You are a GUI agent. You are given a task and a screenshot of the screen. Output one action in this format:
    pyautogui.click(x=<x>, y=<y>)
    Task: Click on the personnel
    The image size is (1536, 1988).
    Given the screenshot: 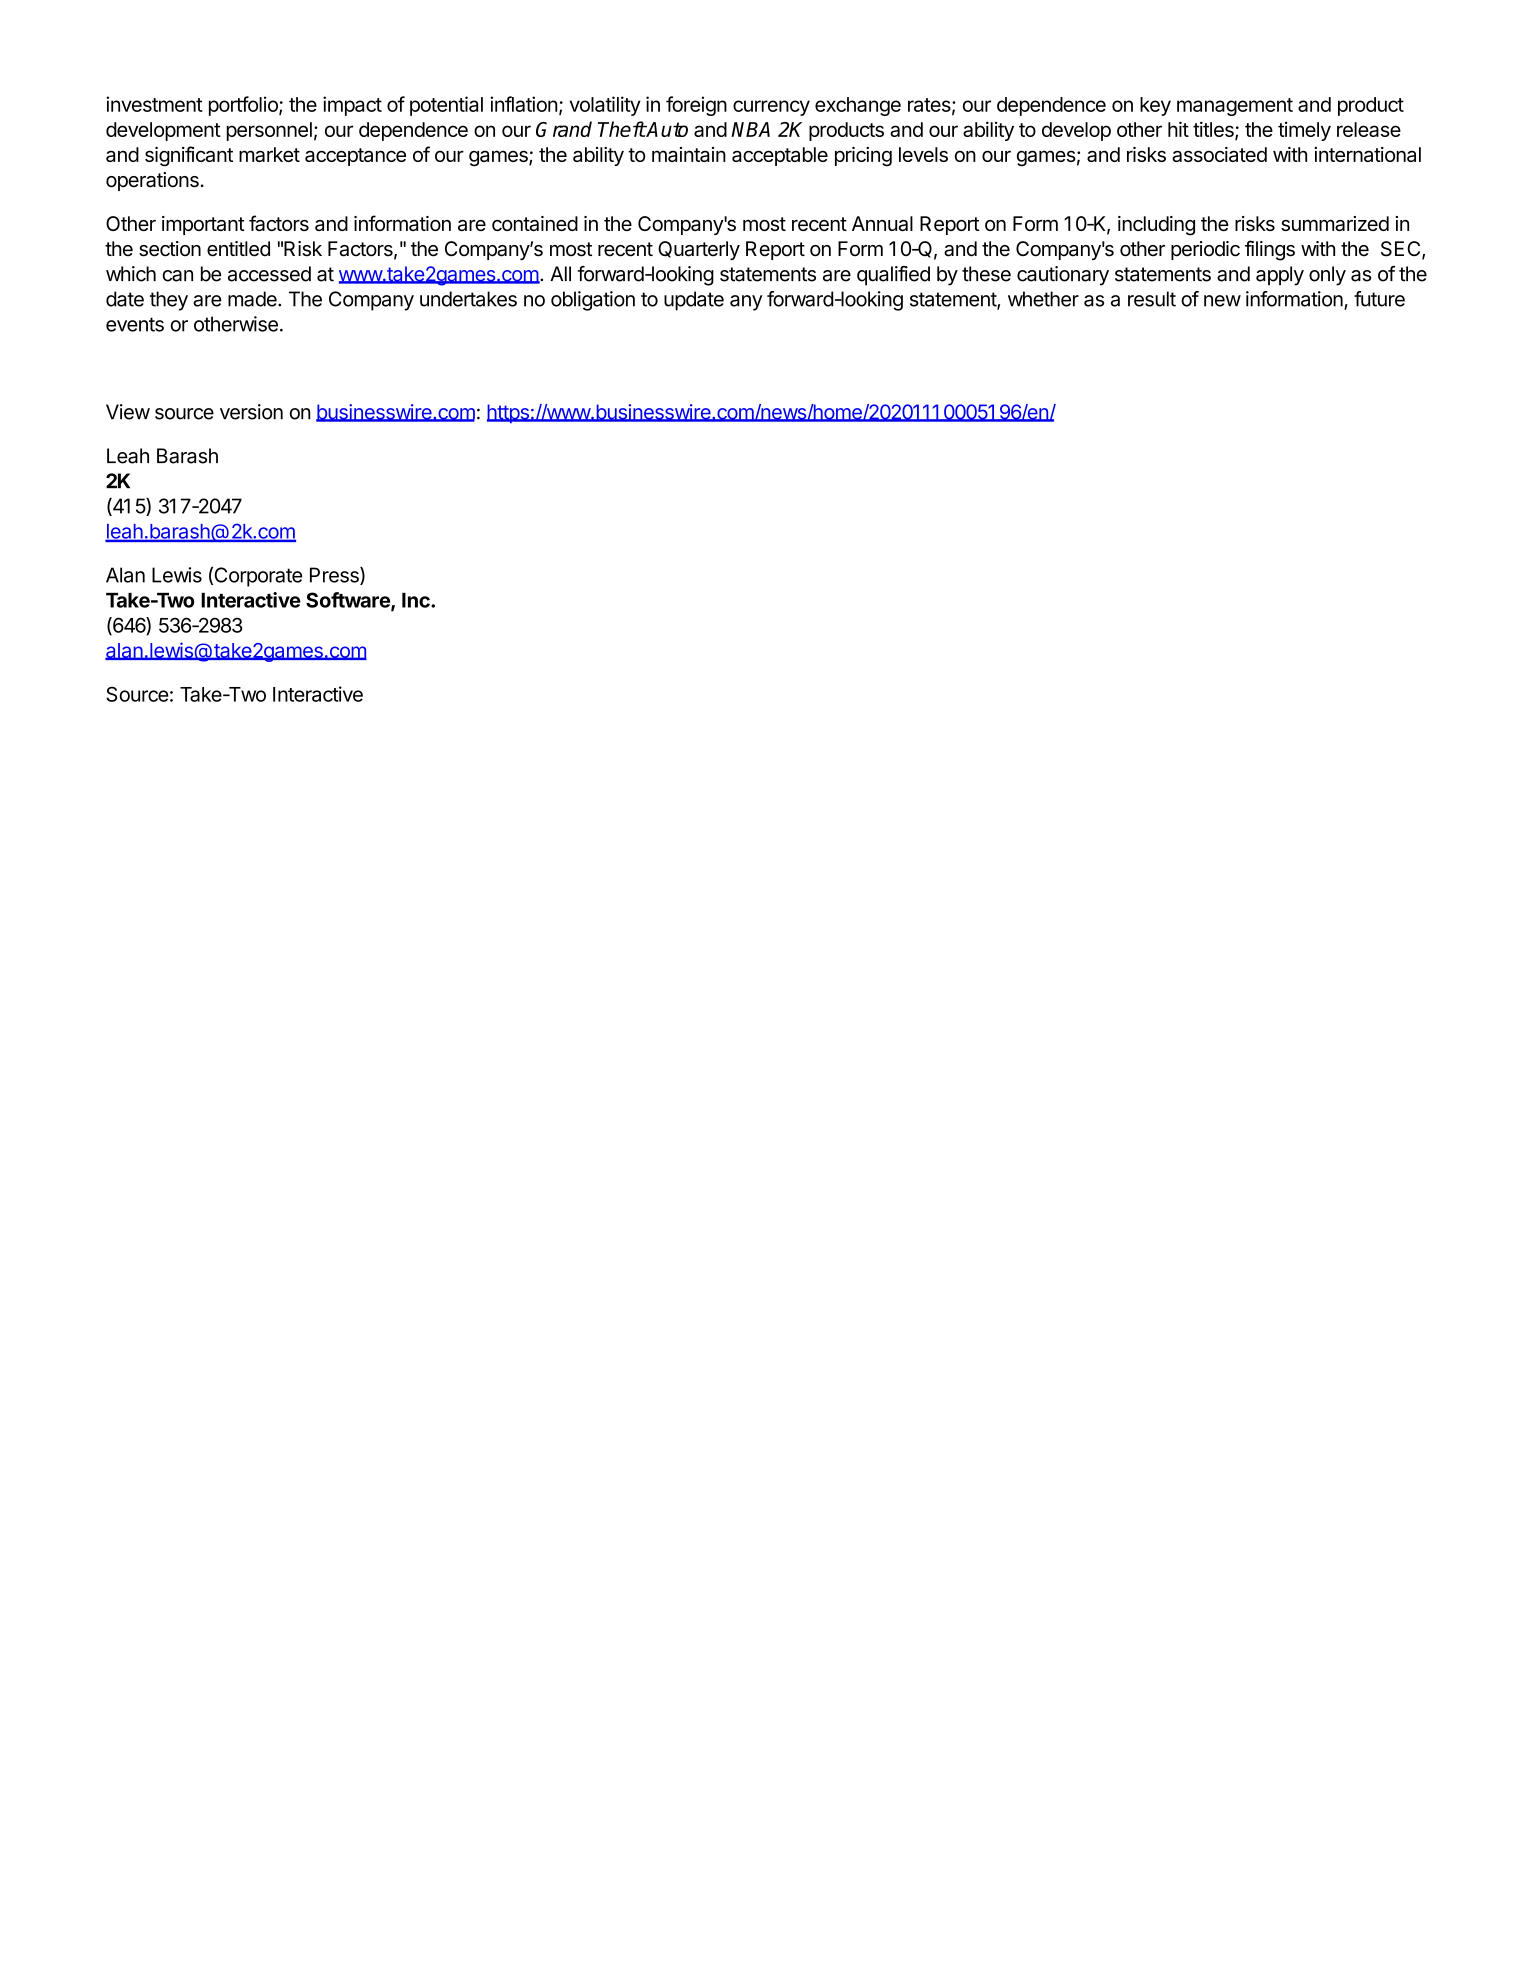 What is the action you would take?
    pyautogui.click(x=269, y=131)
